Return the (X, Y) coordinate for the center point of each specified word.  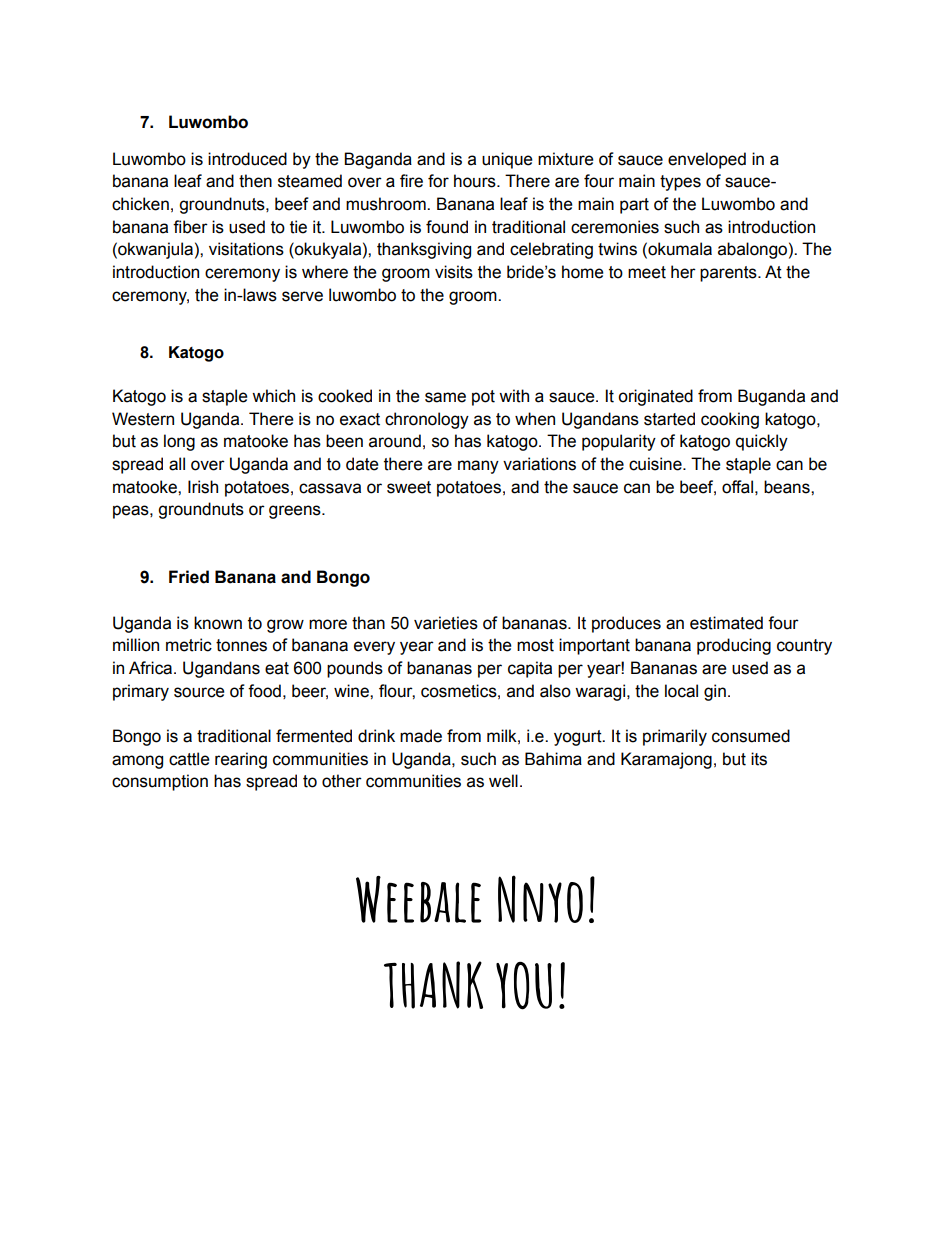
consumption (160, 782)
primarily (675, 737)
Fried (189, 577)
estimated (726, 623)
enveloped (707, 160)
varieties (446, 623)
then (255, 181)
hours (476, 181)
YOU (524, 986)
